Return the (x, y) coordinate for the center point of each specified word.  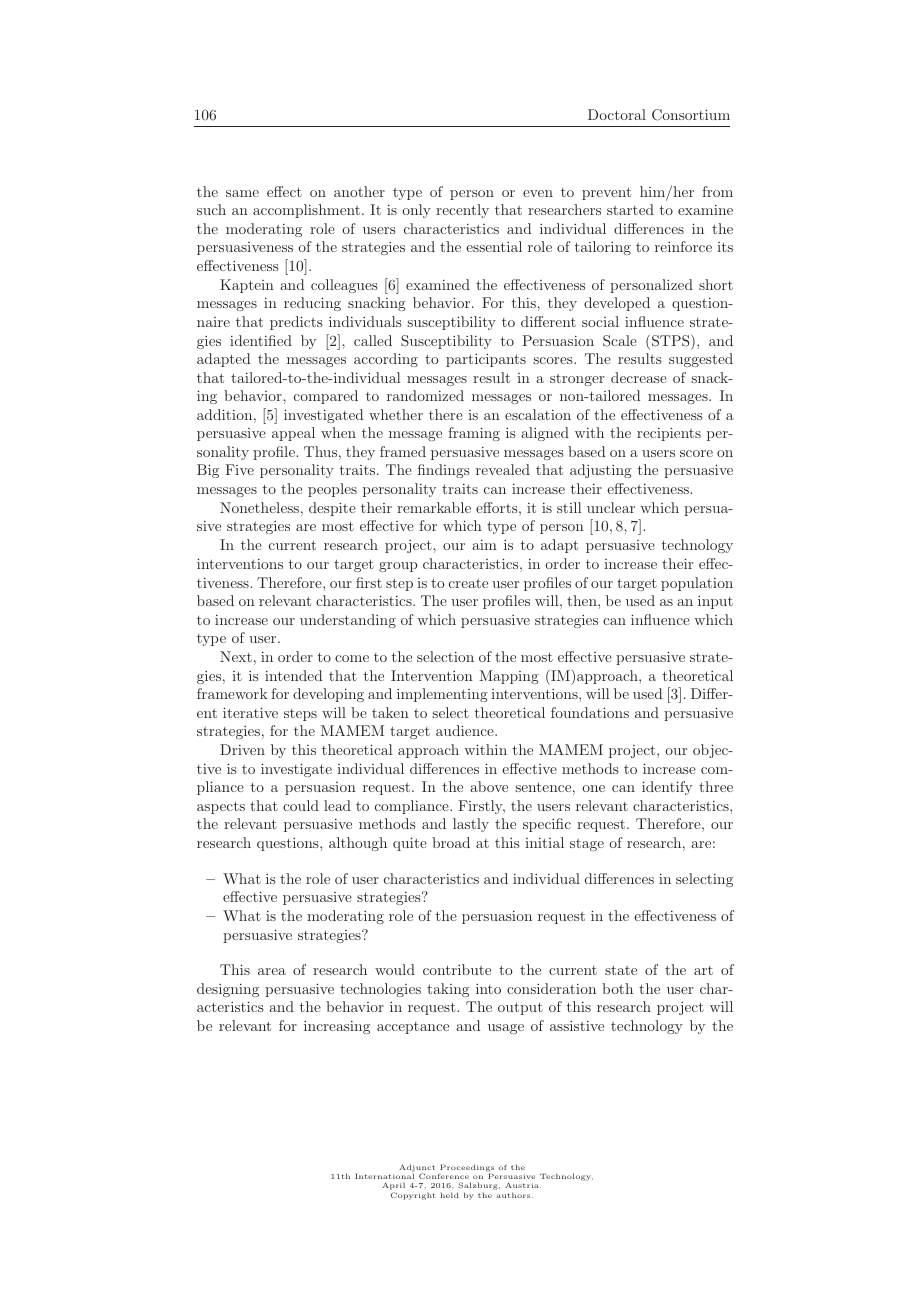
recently (462, 211)
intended (293, 675)
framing (474, 434)
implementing (442, 695)
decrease (639, 377)
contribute (457, 969)
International (384, 1176)
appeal (293, 434)
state (621, 970)
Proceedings (466, 1169)
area (272, 971)
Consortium (691, 115)
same (242, 193)
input (715, 602)
